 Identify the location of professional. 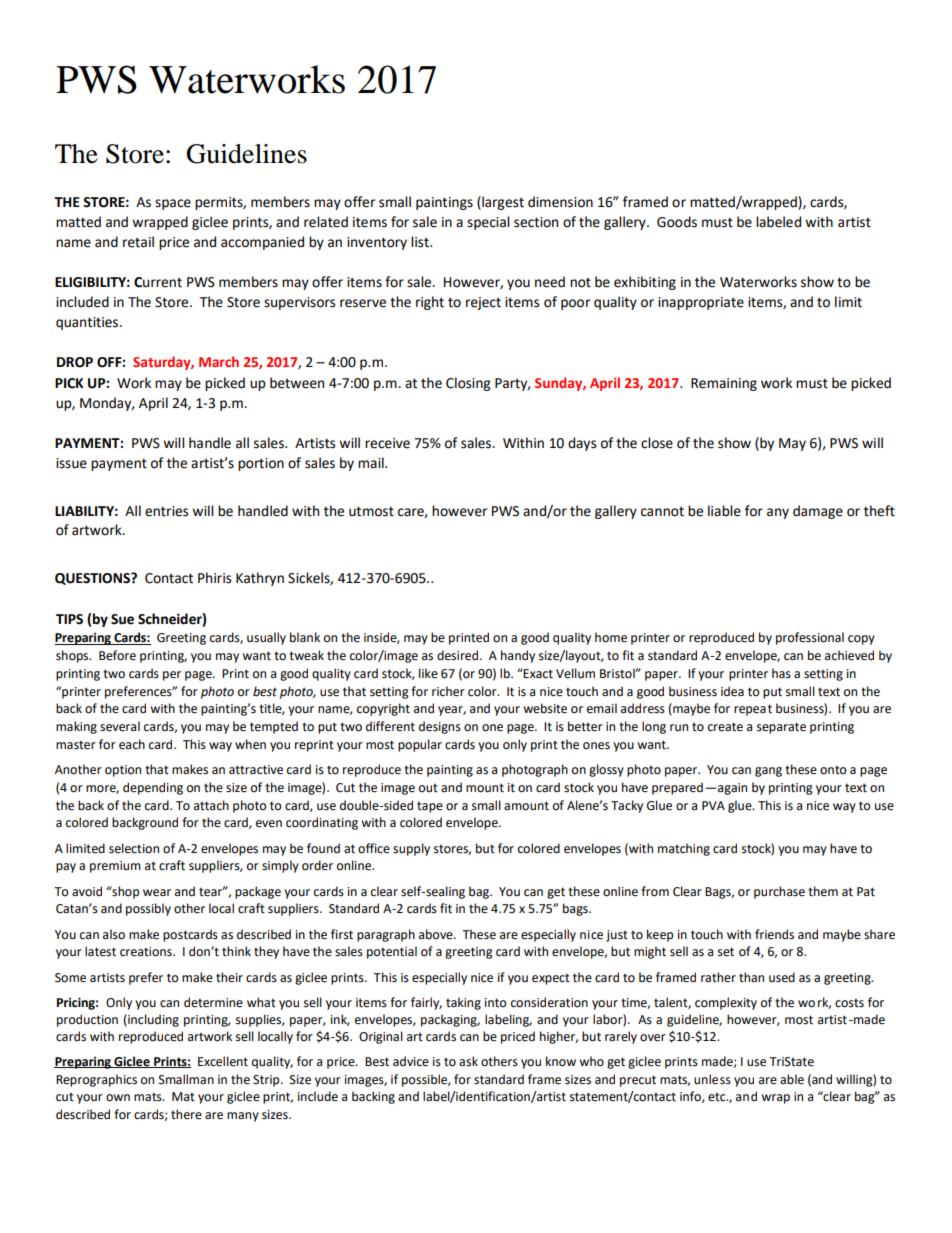
(810, 638).
